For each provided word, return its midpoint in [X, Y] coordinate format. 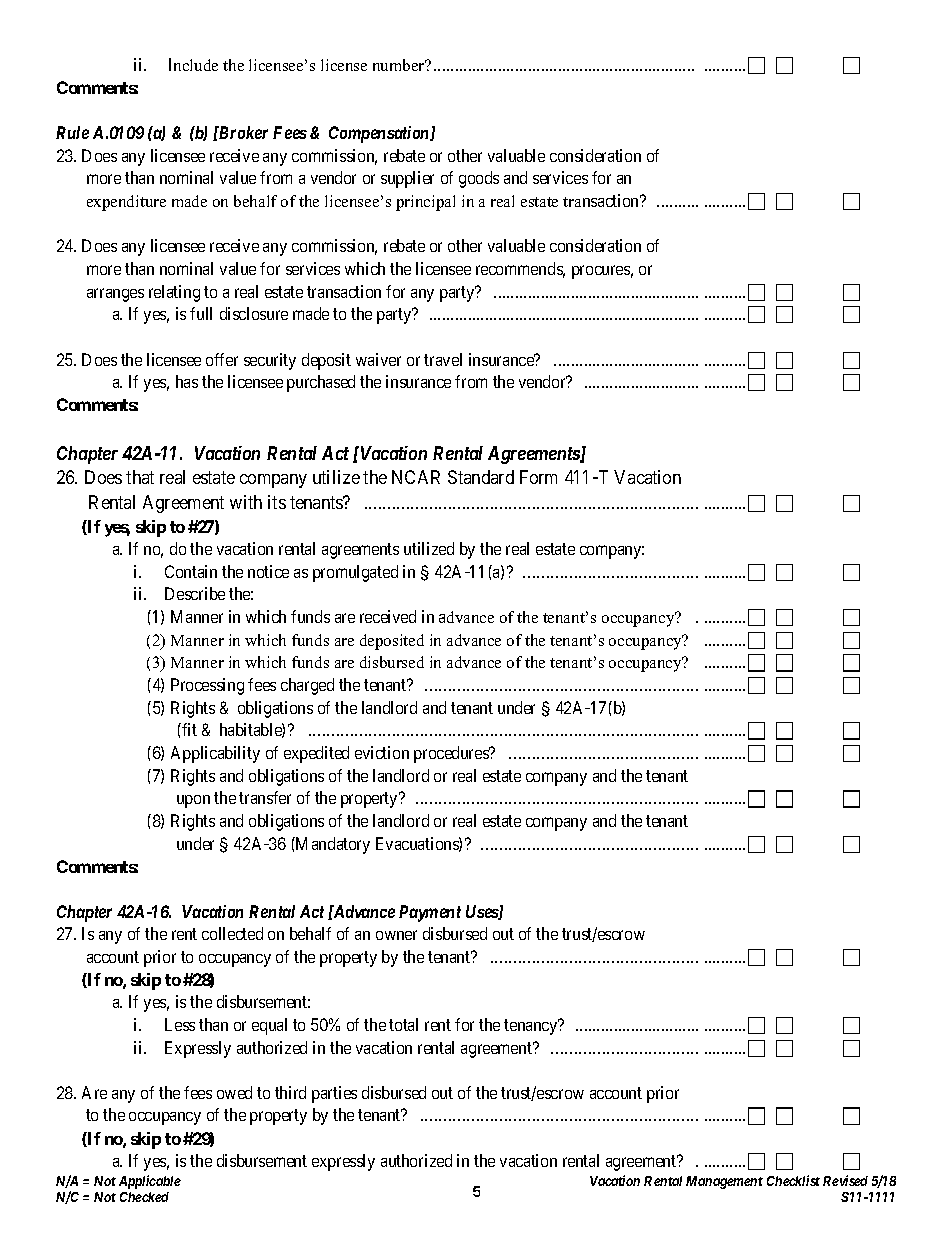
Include [193, 64]
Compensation [380, 134]
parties [334, 1094]
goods [479, 179]
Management [724, 1182]
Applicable [150, 1182]
